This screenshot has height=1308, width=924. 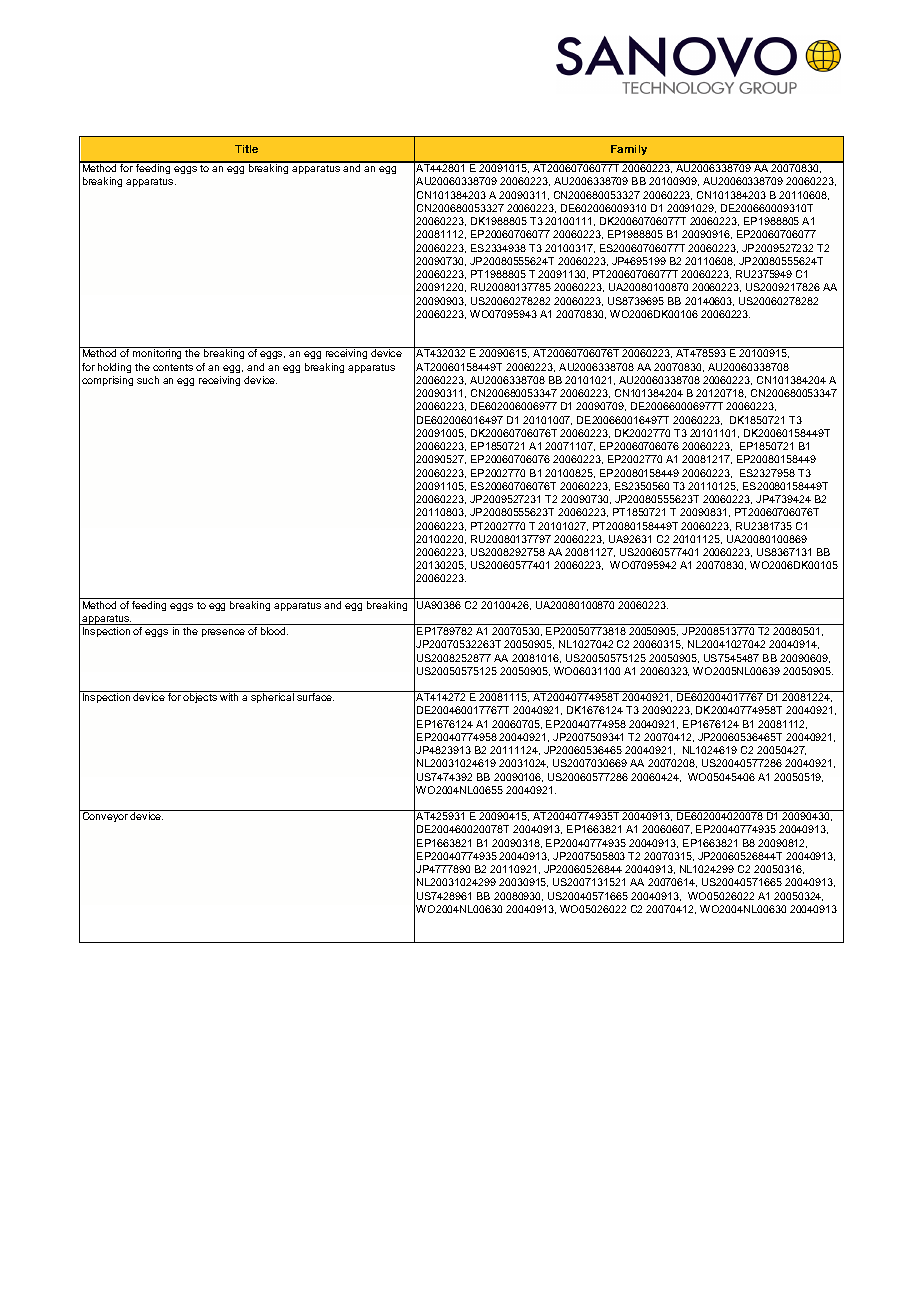 What do you see at coordinates (272, 698) in the screenshot?
I see `spherical` at bounding box center [272, 698].
